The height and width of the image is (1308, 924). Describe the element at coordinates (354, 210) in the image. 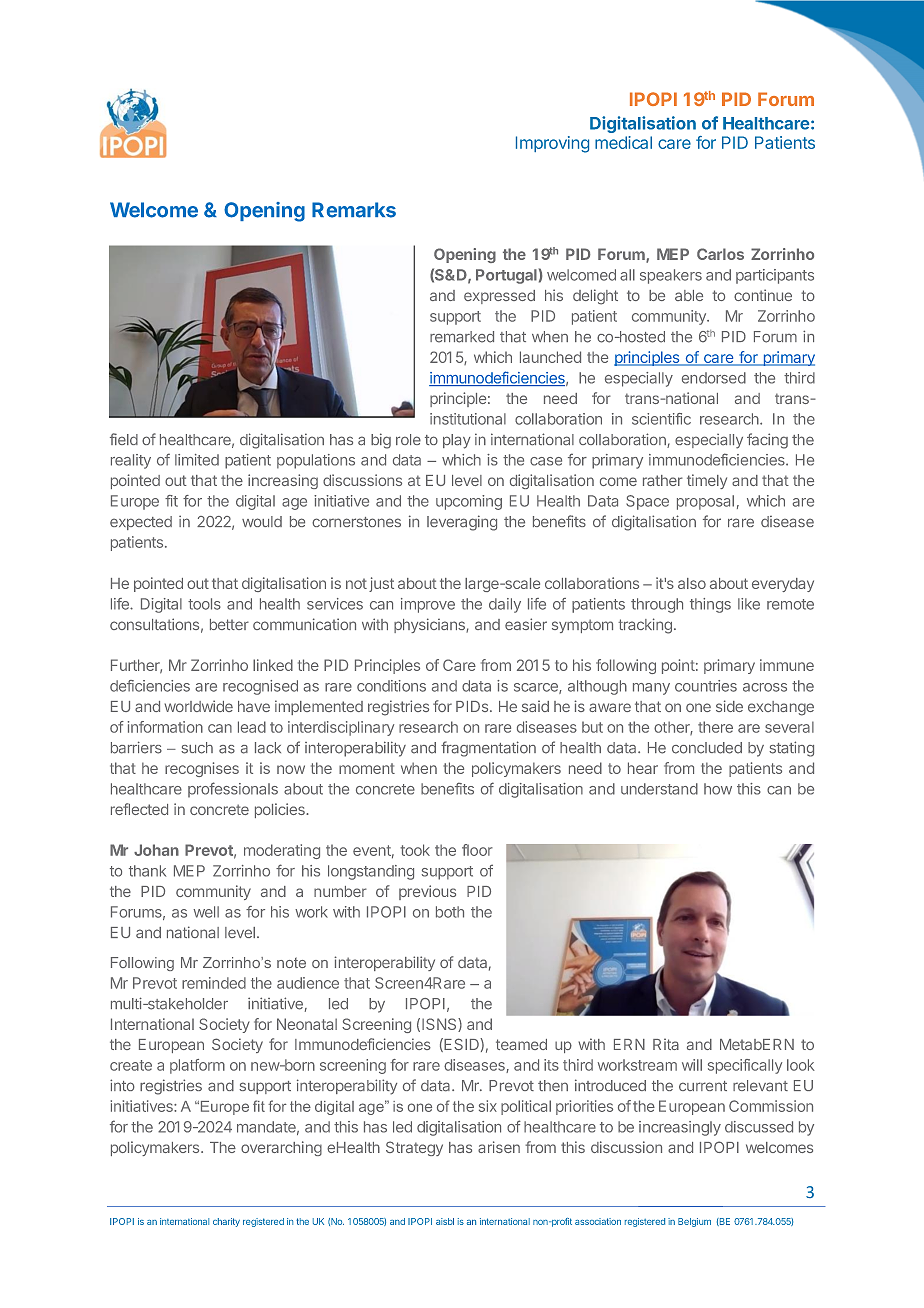

I see `Remarks` at that location.
